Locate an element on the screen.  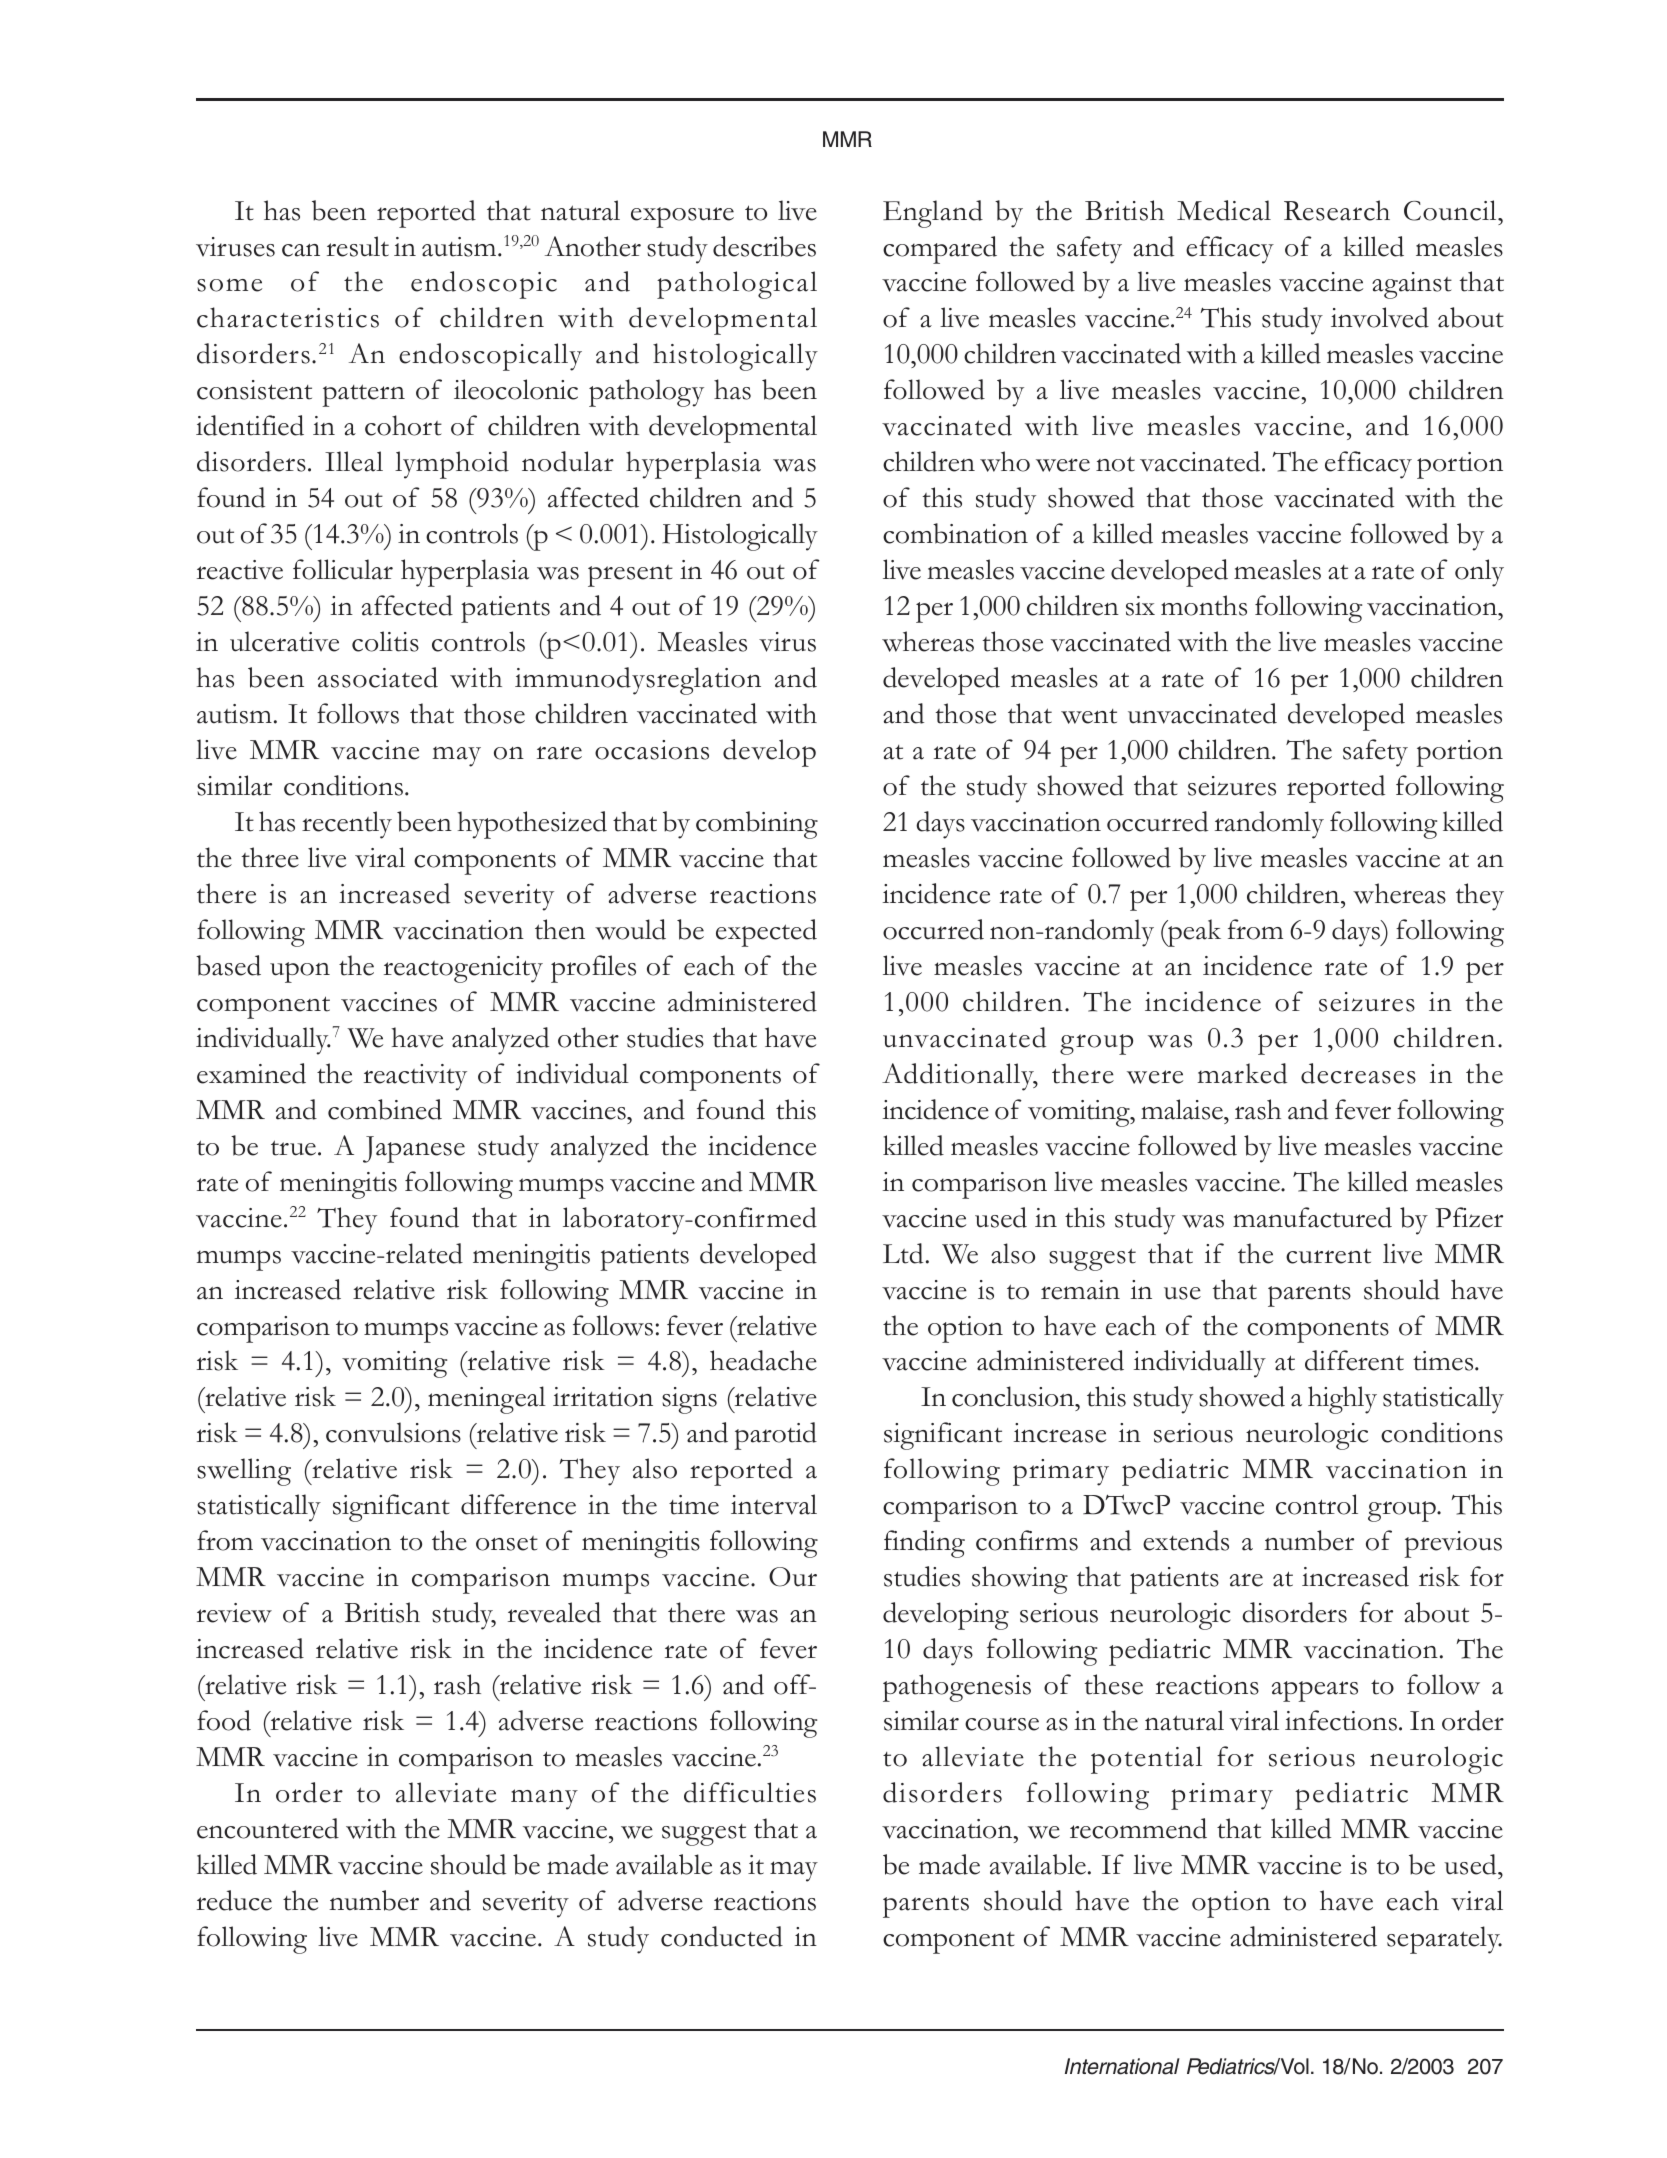
result is located at coordinates (358, 246).
